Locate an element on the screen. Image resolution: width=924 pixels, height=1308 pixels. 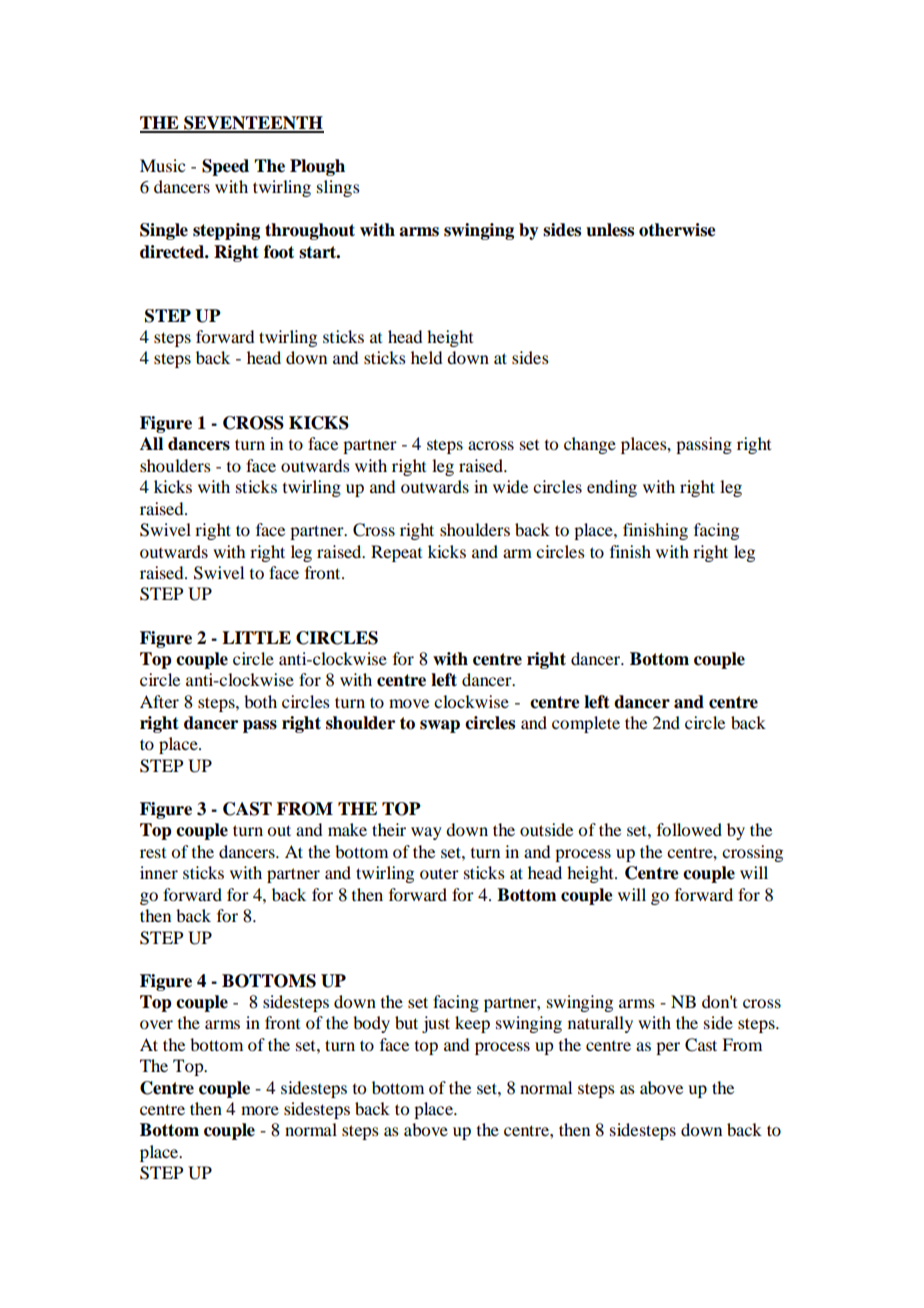
outer is located at coordinates (439, 873).
